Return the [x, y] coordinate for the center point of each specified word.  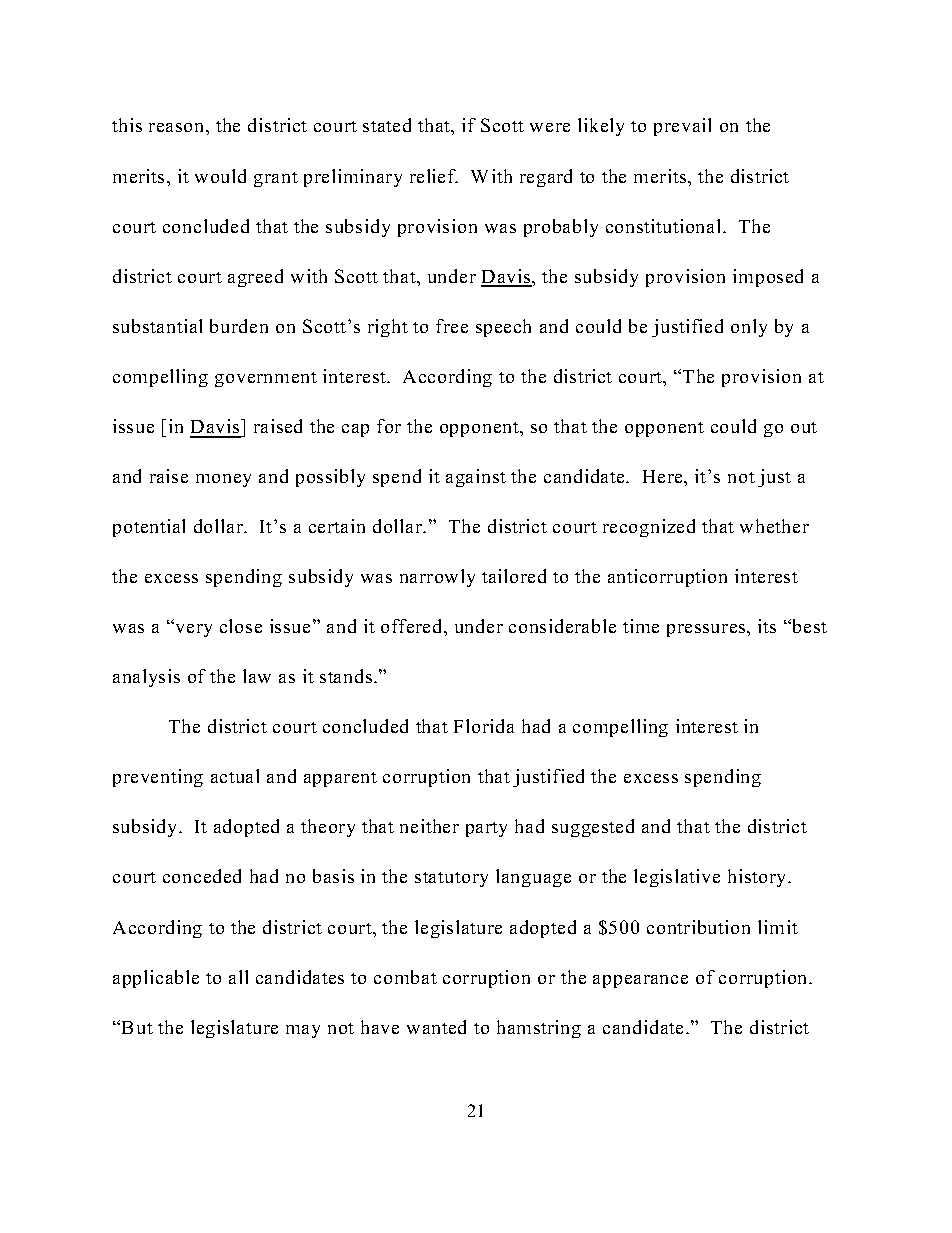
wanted [436, 1027]
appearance [640, 981]
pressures [707, 630]
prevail [682, 127]
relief [434, 176]
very [192, 629]
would [220, 176]
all [238, 977]
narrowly [437, 578]
